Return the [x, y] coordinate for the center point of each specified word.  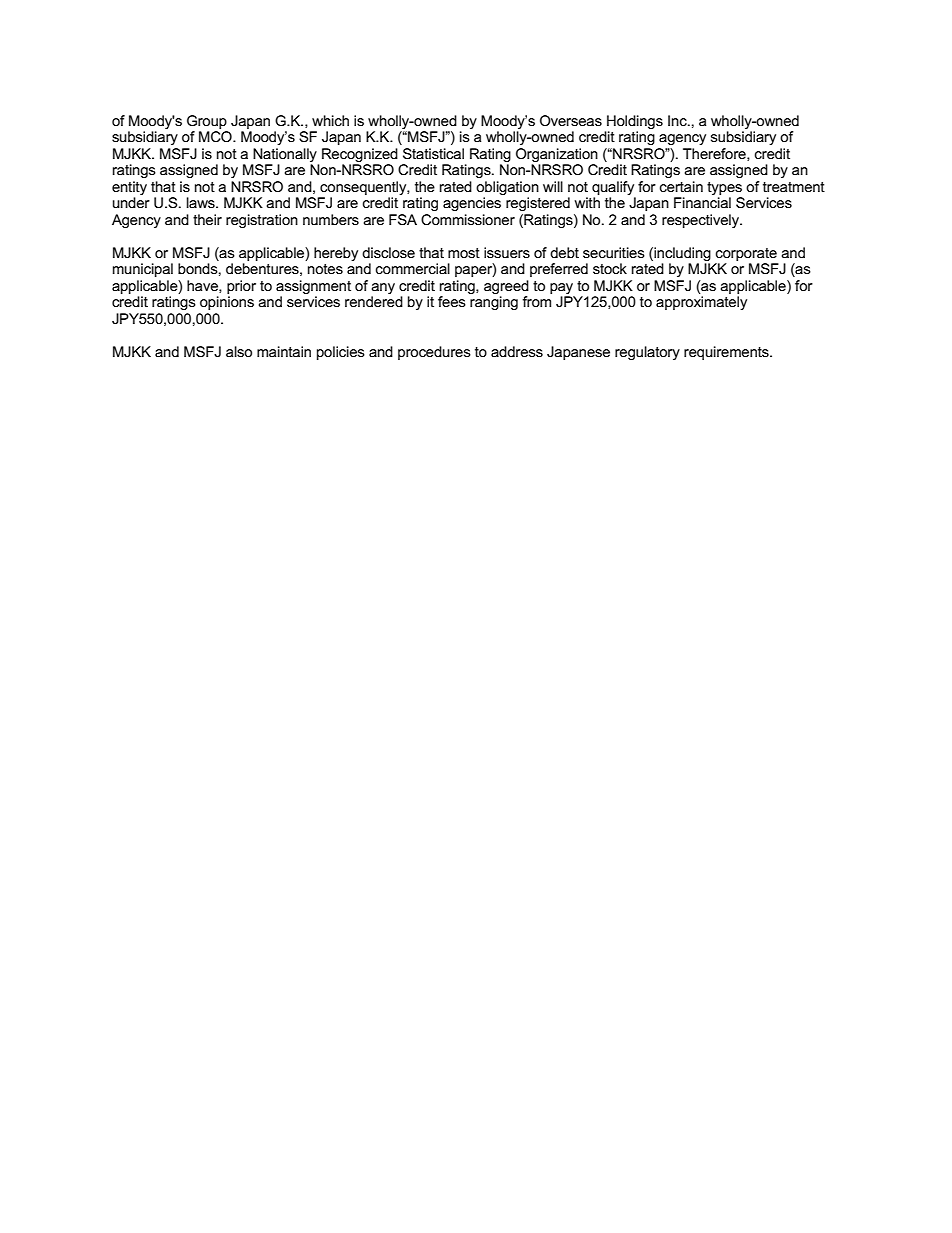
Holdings [635, 122]
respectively [701, 221]
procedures [434, 353]
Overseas [571, 120]
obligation [507, 188]
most [464, 253]
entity [129, 188]
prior [241, 287]
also [239, 351]
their [207, 219]
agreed [506, 287]
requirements [727, 353]
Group [207, 122]
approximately [701, 303]
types [724, 188]
